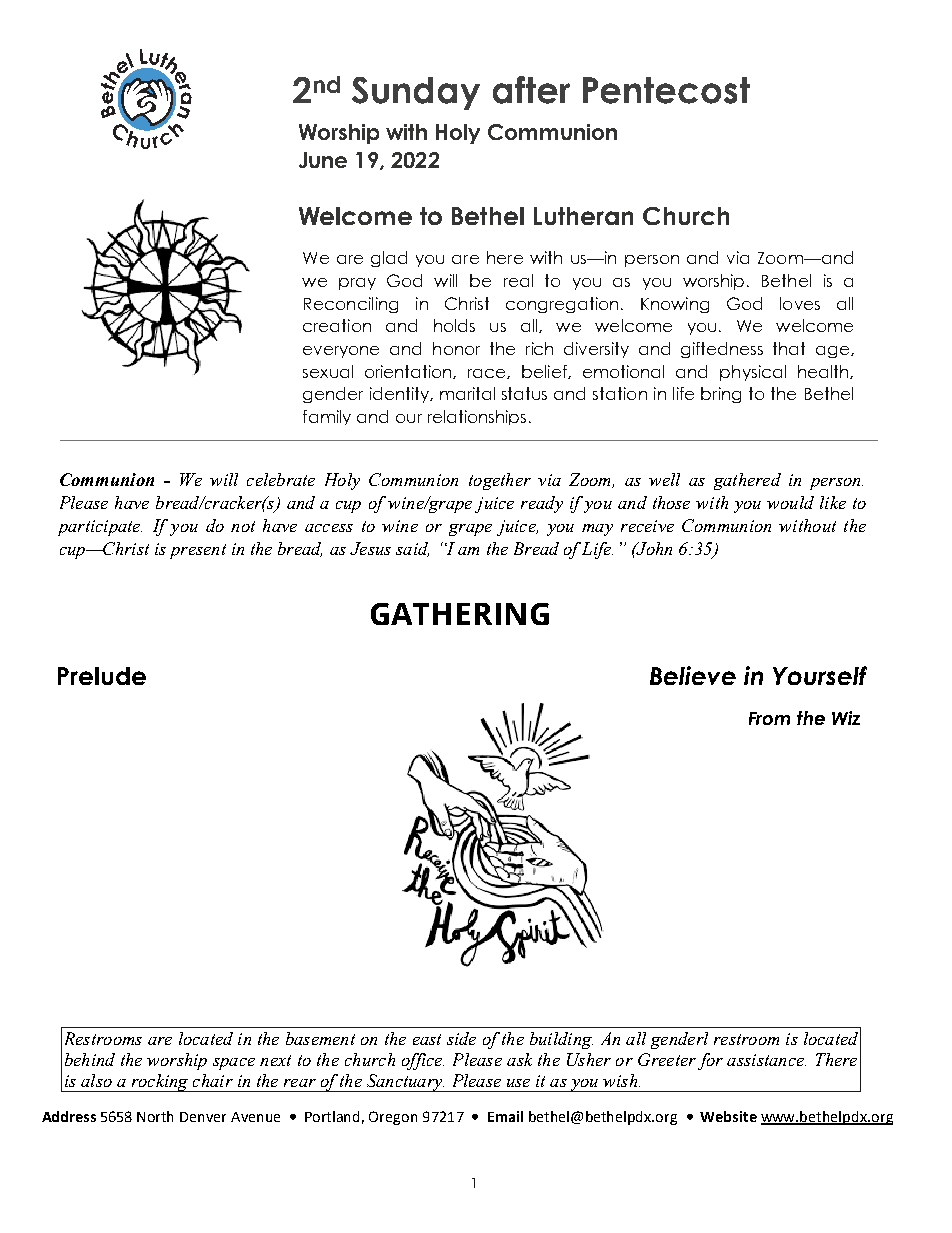 The image size is (952, 1233). Describe the element at coordinates (769, 718) in the screenshot. I see `From` at that location.
